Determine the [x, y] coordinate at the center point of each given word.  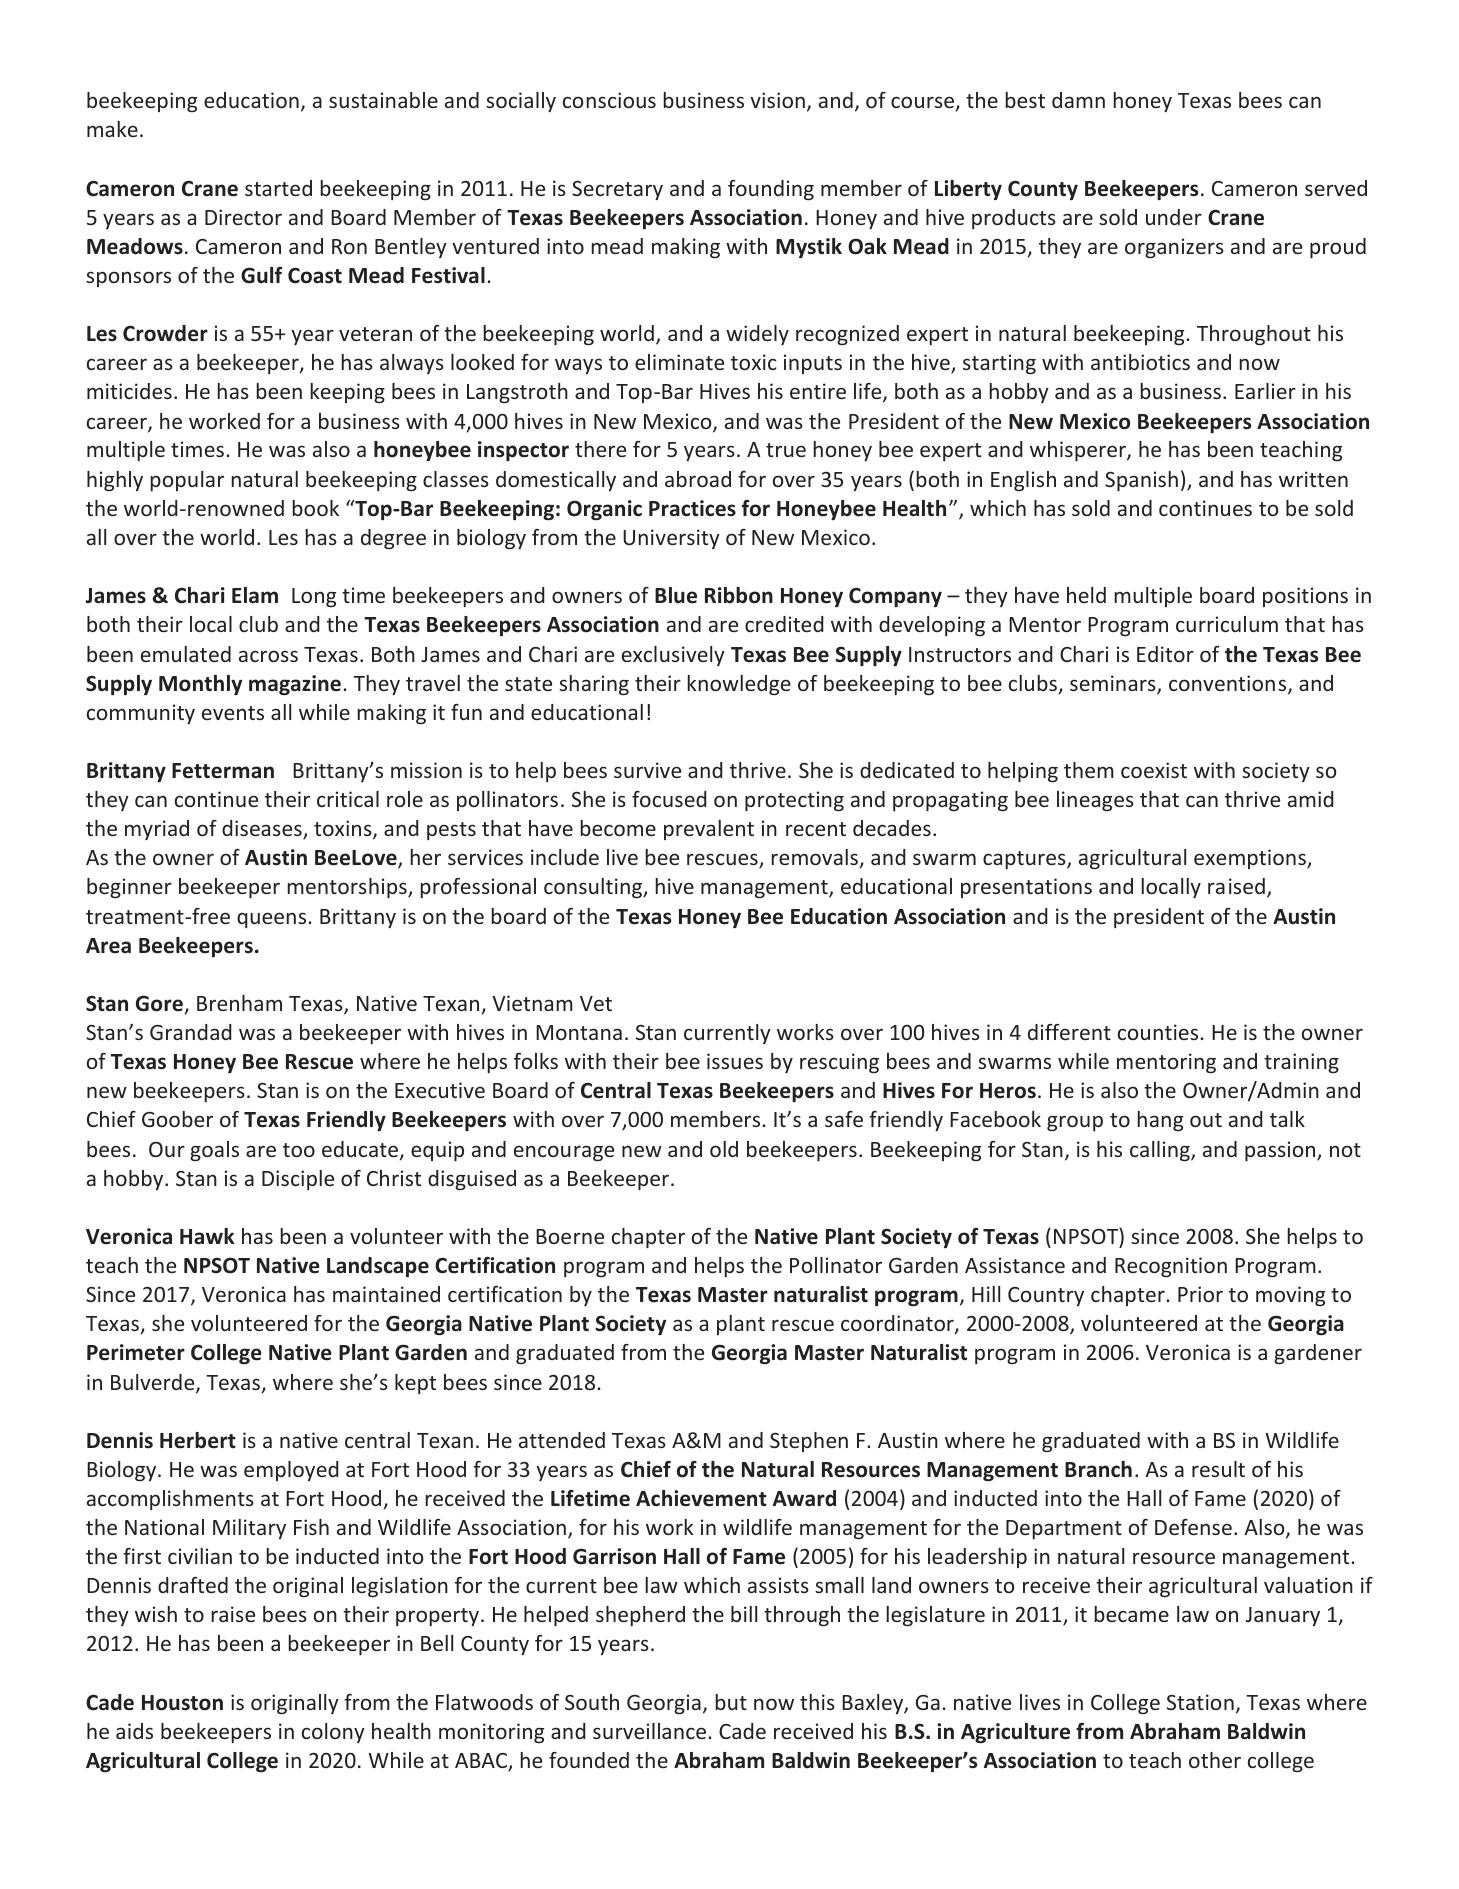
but [731, 1702]
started [278, 188]
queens [271, 920]
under [1174, 217]
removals [814, 857]
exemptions [1251, 859]
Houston [182, 1703]
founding [771, 190]
